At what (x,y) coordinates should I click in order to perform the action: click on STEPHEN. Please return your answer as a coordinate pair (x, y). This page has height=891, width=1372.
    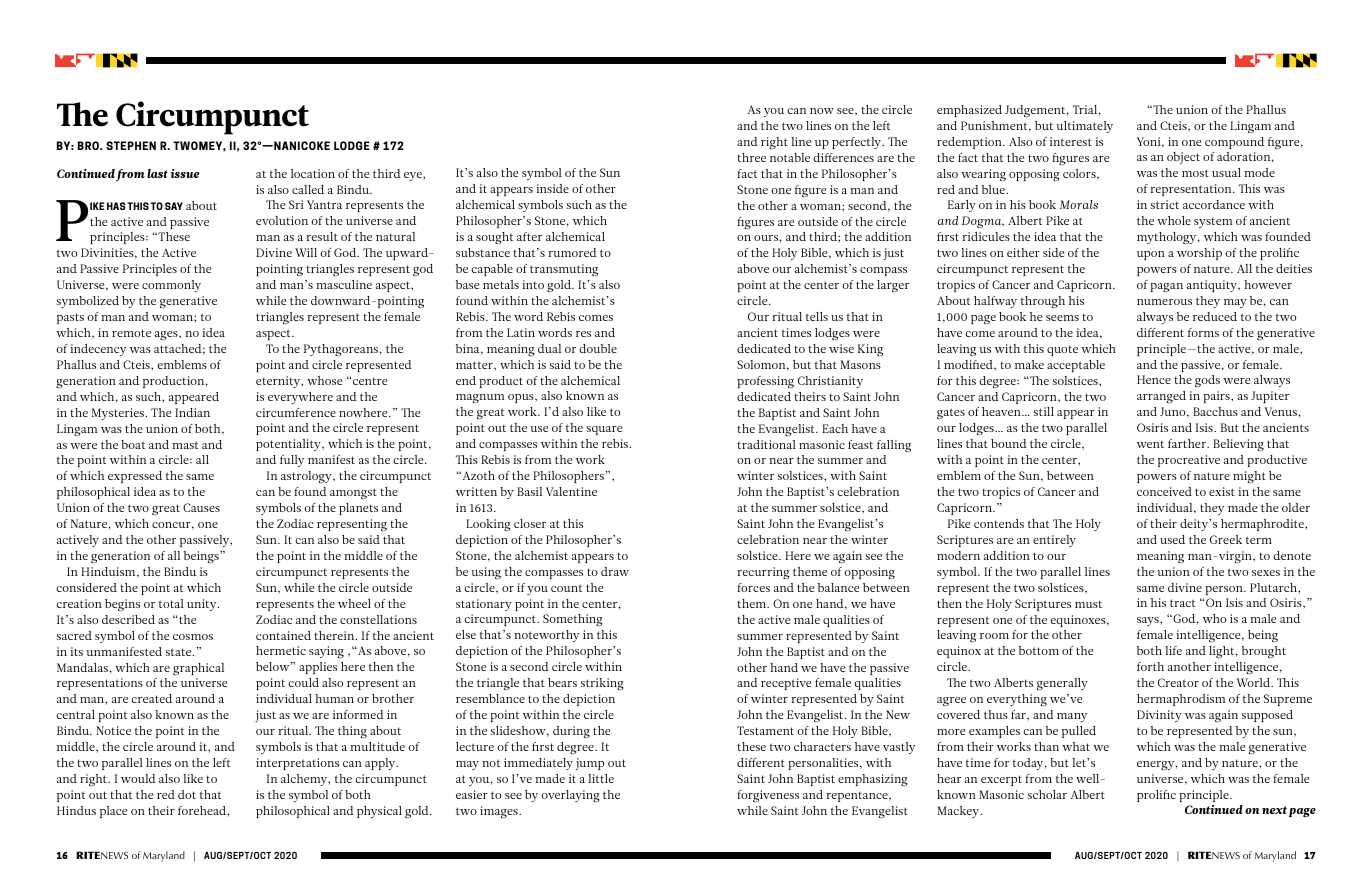
    Looking at the image, I should click on (131, 145).
